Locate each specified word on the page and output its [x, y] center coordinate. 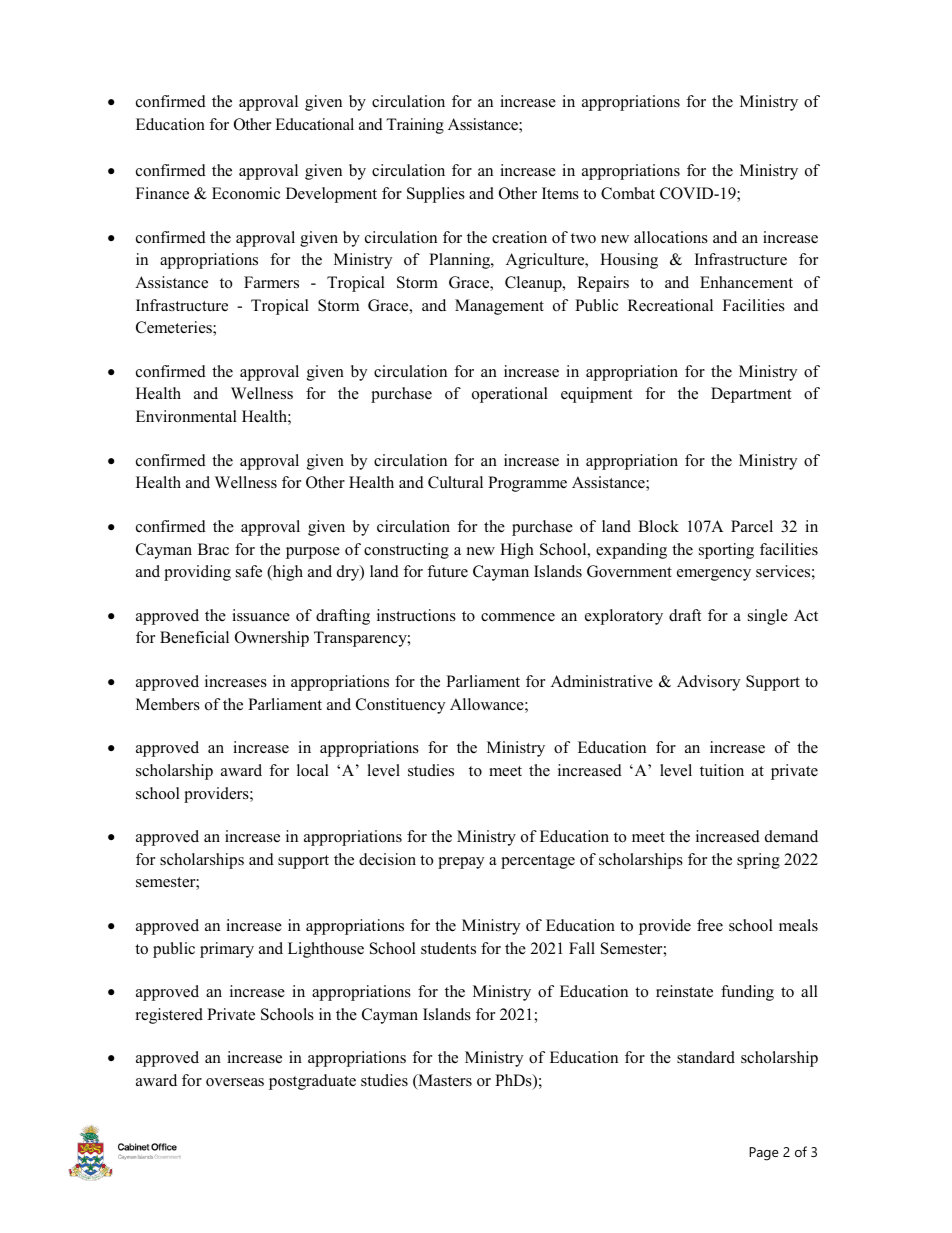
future [447, 571]
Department [751, 395]
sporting [726, 551]
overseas [235, 1082]
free [710, 925]
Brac [213, 549]
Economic [246, 193]
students [448, 948]
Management [499, 307]
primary [227, 950]
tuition [722, 770]
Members [168, 704]
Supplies [436, 195]
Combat [628, 193]
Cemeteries [175, 328]
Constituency [400, 706]
